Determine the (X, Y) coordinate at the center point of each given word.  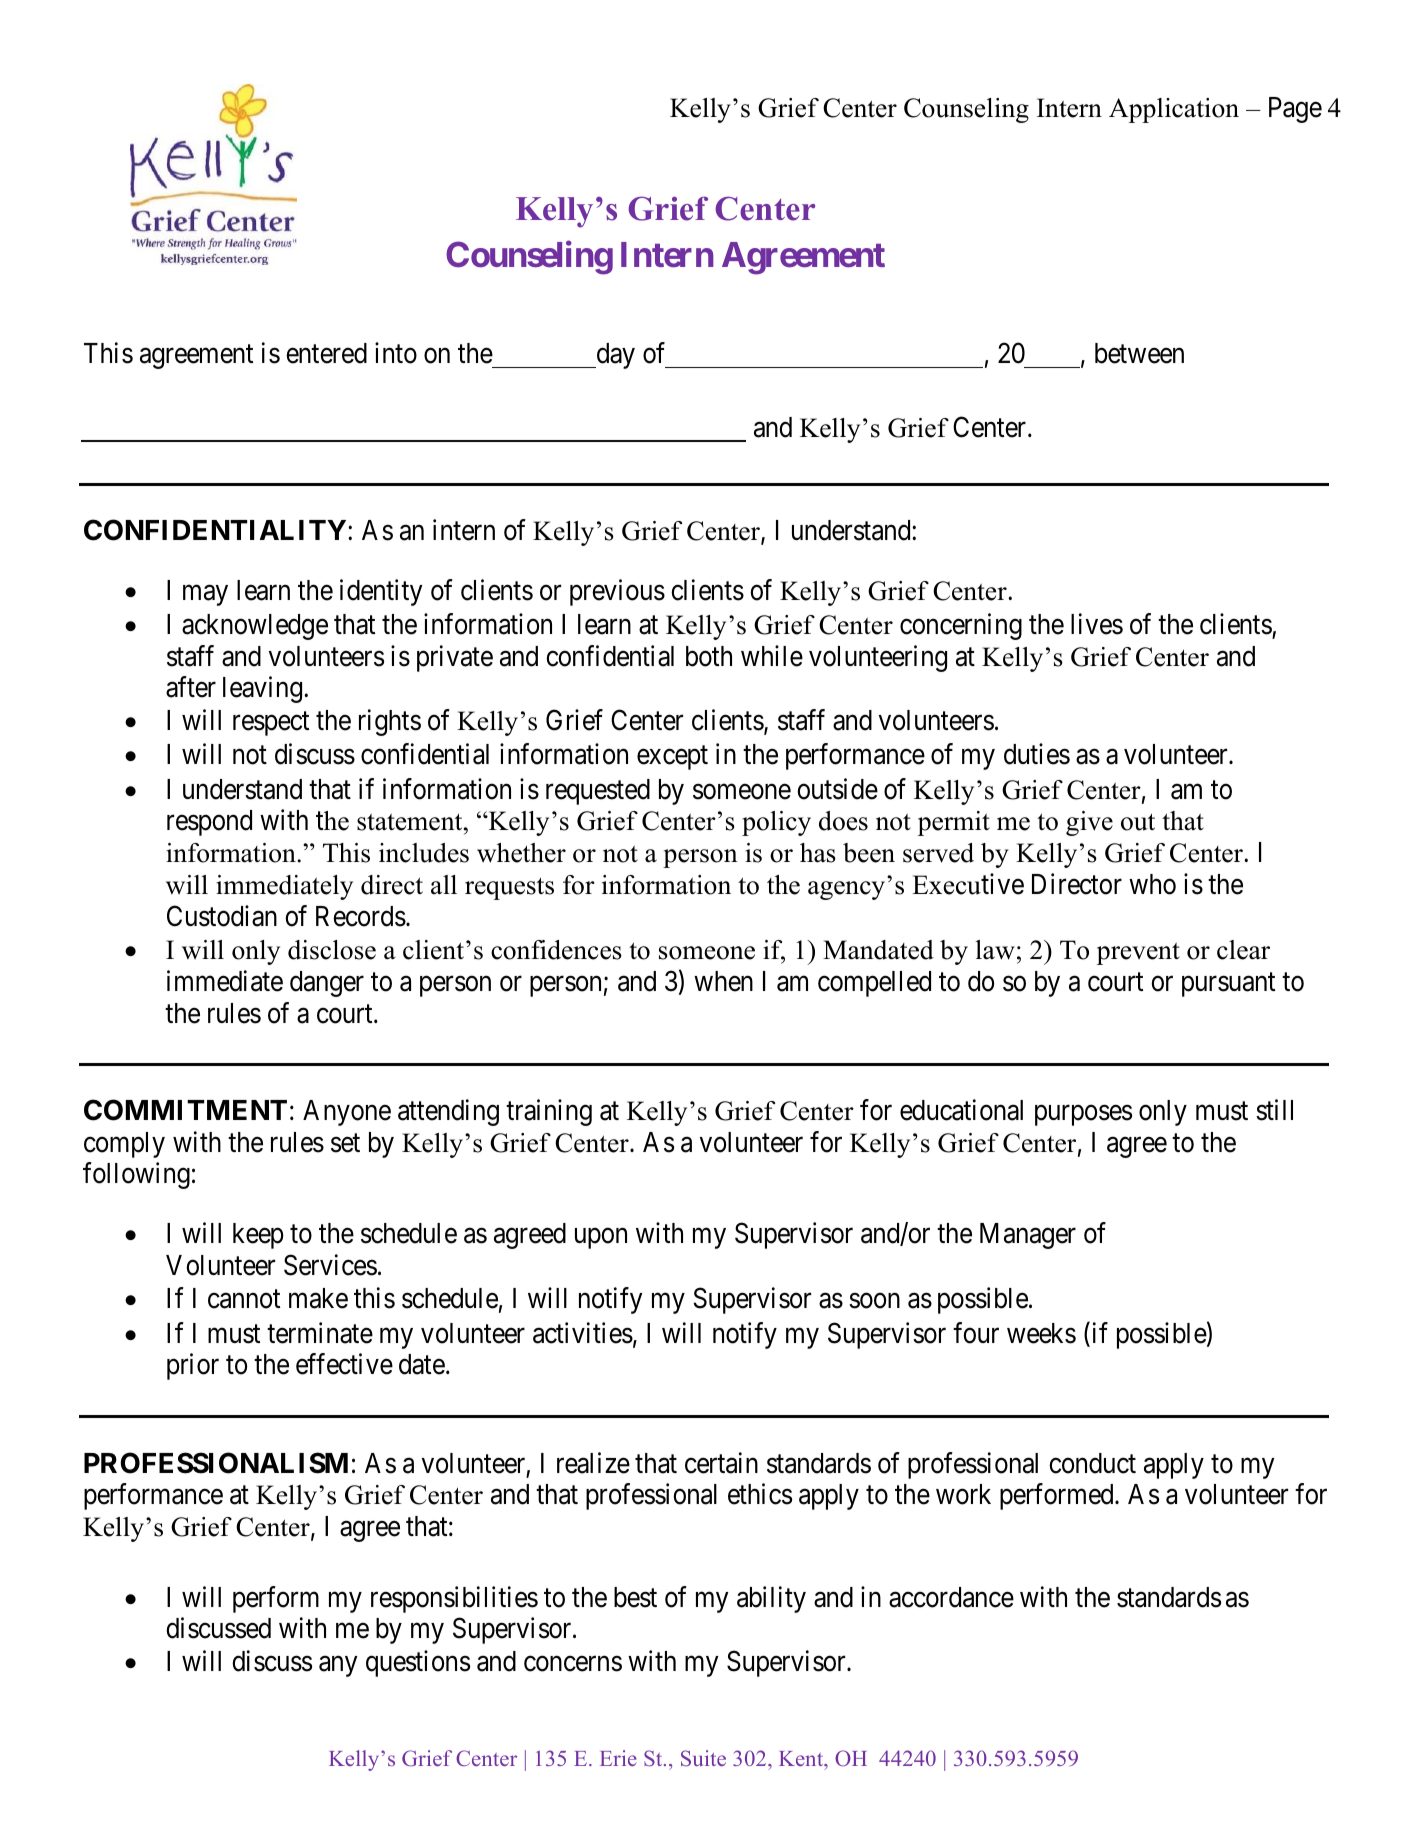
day (614, 356)
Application (1174, 110)
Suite (703, 1758)
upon (601, 1239)
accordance (951, 1597)
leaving (262, 690)
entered (326, 353)
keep (258, 1236)
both (709, 656)
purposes (1083, 1115)
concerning (961, 626)
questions (418, 1664)
